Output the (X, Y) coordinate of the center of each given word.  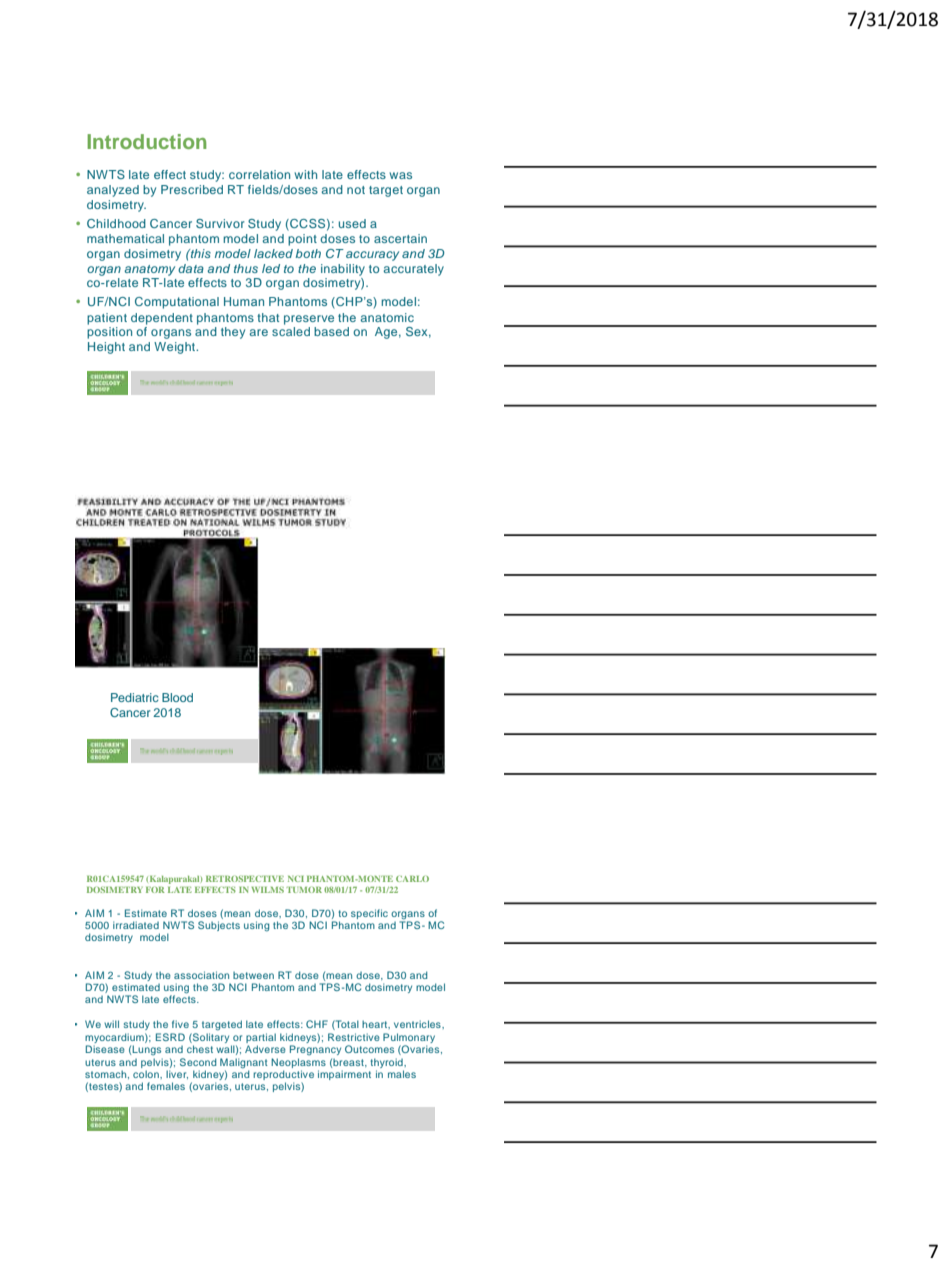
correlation (259, 174)
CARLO (412, 879)
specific (369, 914)
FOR (155, 890)
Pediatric (135, 697)
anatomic (387, 317)
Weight (176, 348)
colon (147, 1074)
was (400, 175)
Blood (177, 697)
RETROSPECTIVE (245, 879)
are (259, 332)
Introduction (146, 141)
